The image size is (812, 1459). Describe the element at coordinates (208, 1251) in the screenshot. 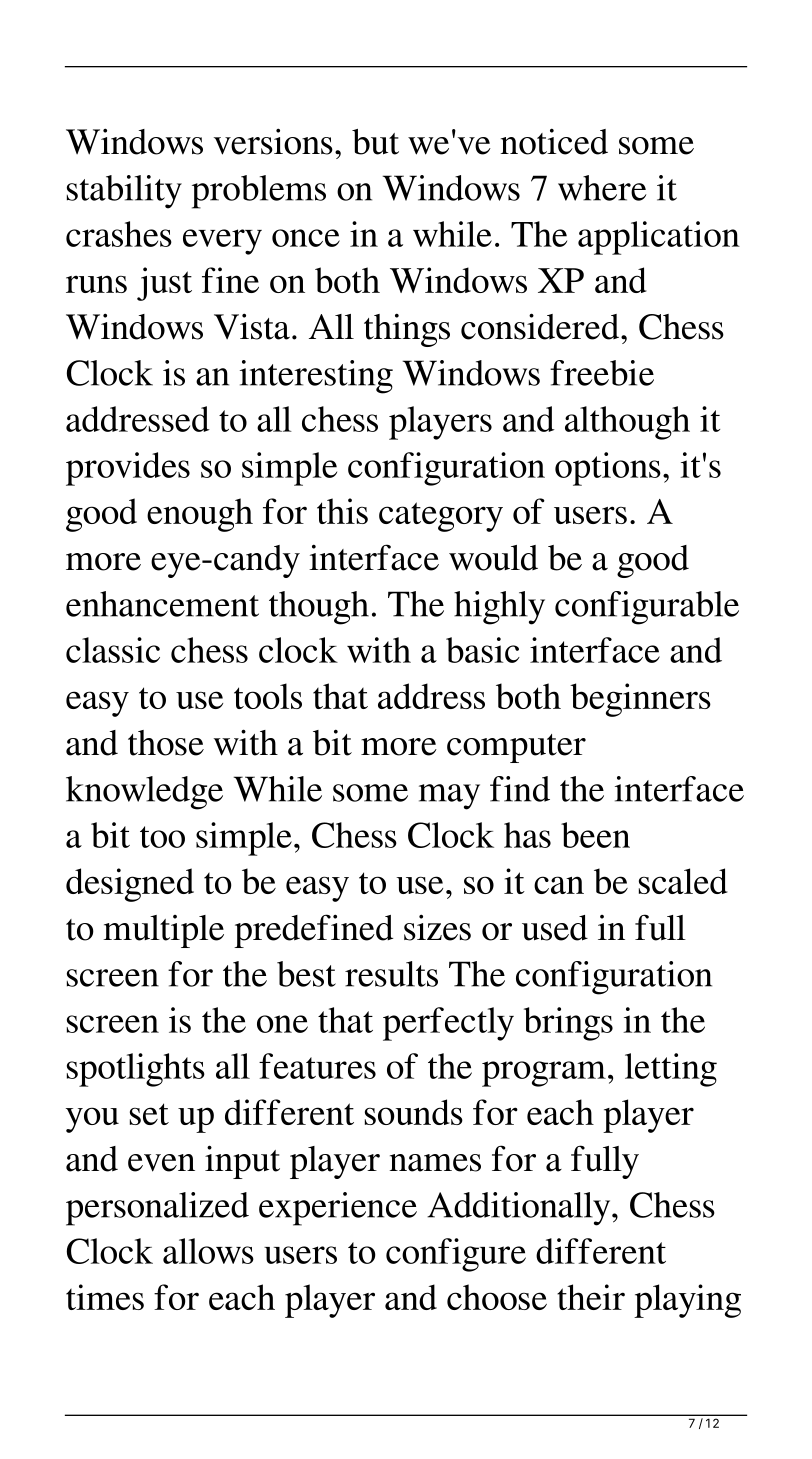

I see `allows` at that location.
